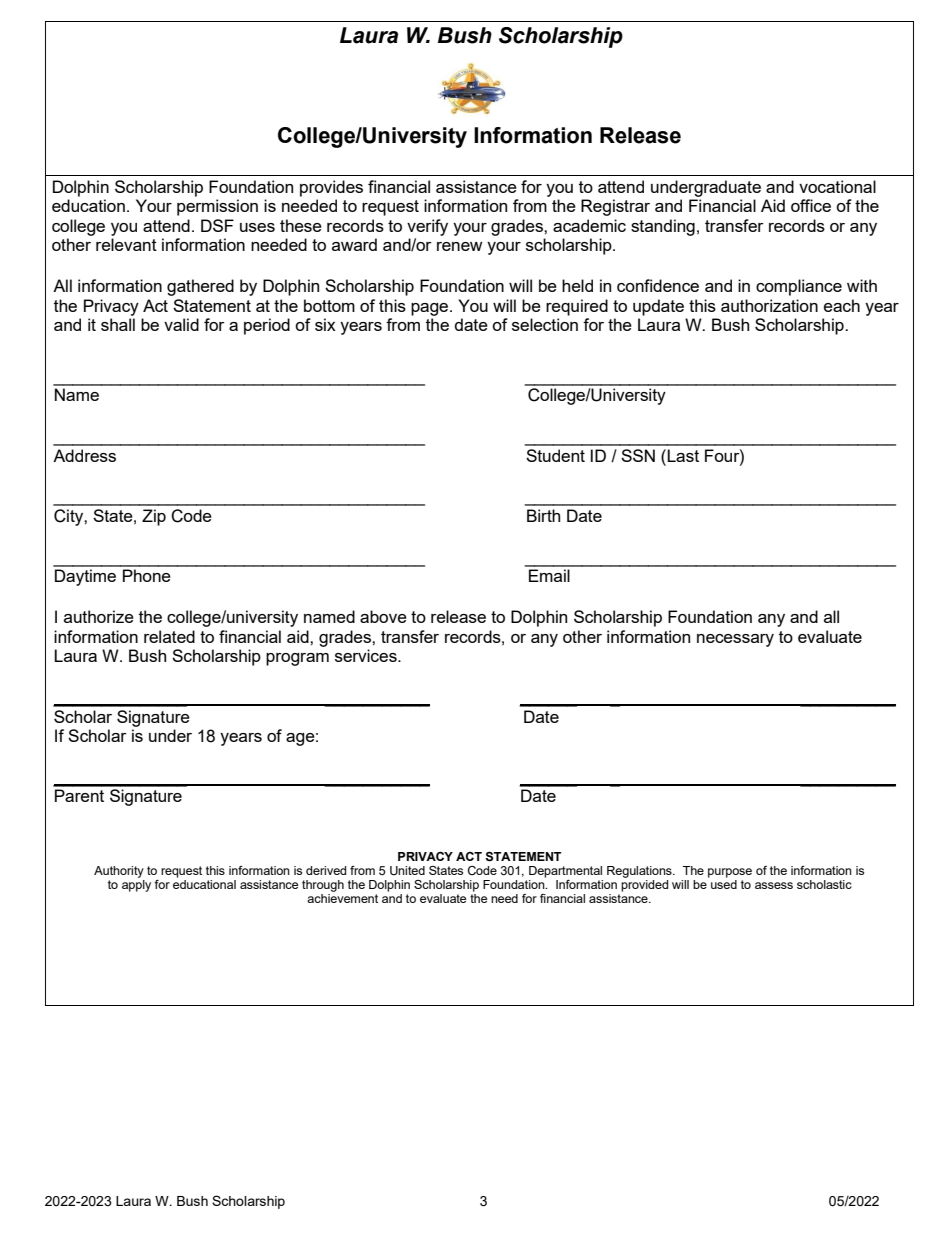 The image size is (952, 1233). I want to click on Student, so click(555, 455).
